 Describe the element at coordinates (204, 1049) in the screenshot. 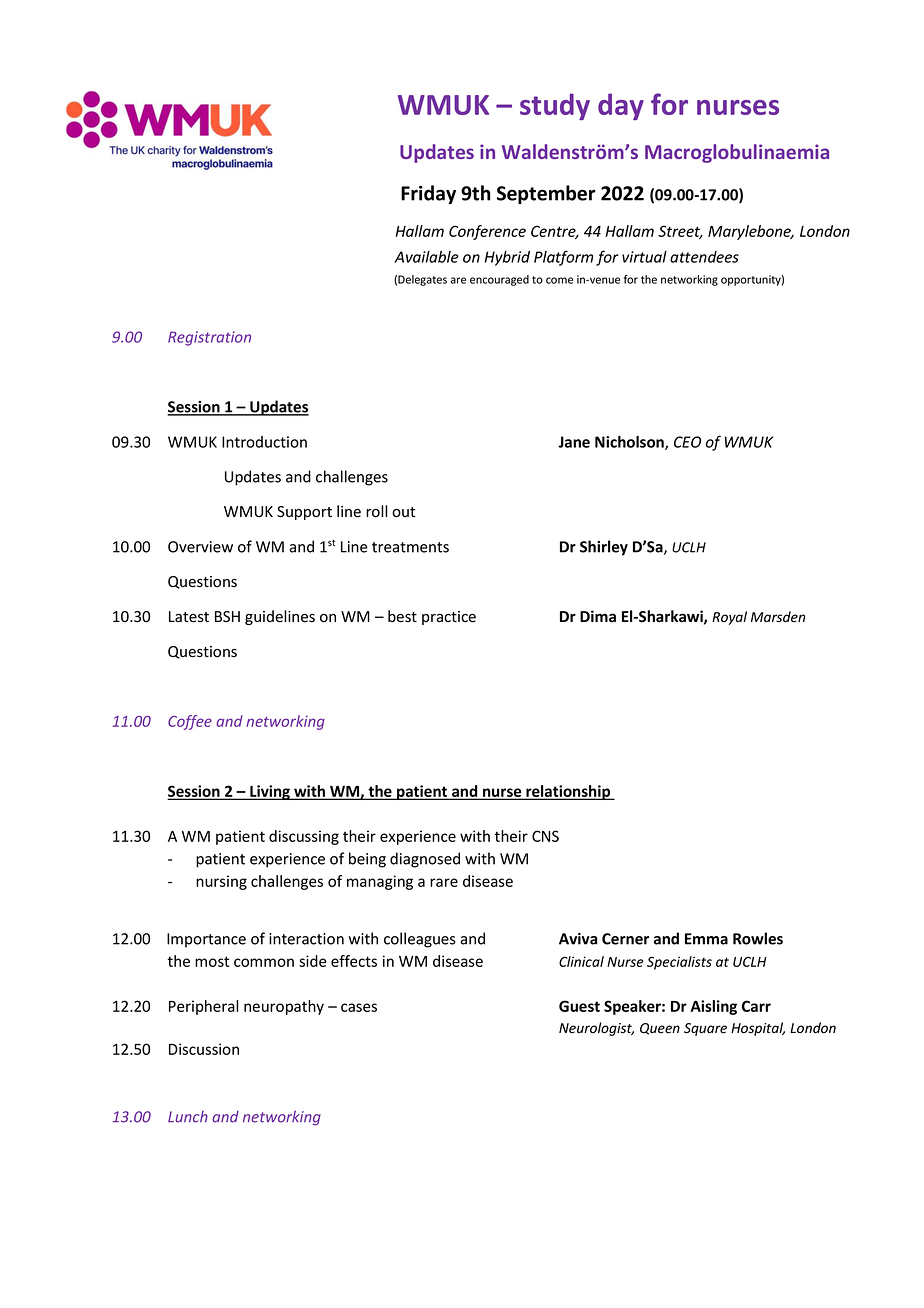

I see `Discussion` at that location.
